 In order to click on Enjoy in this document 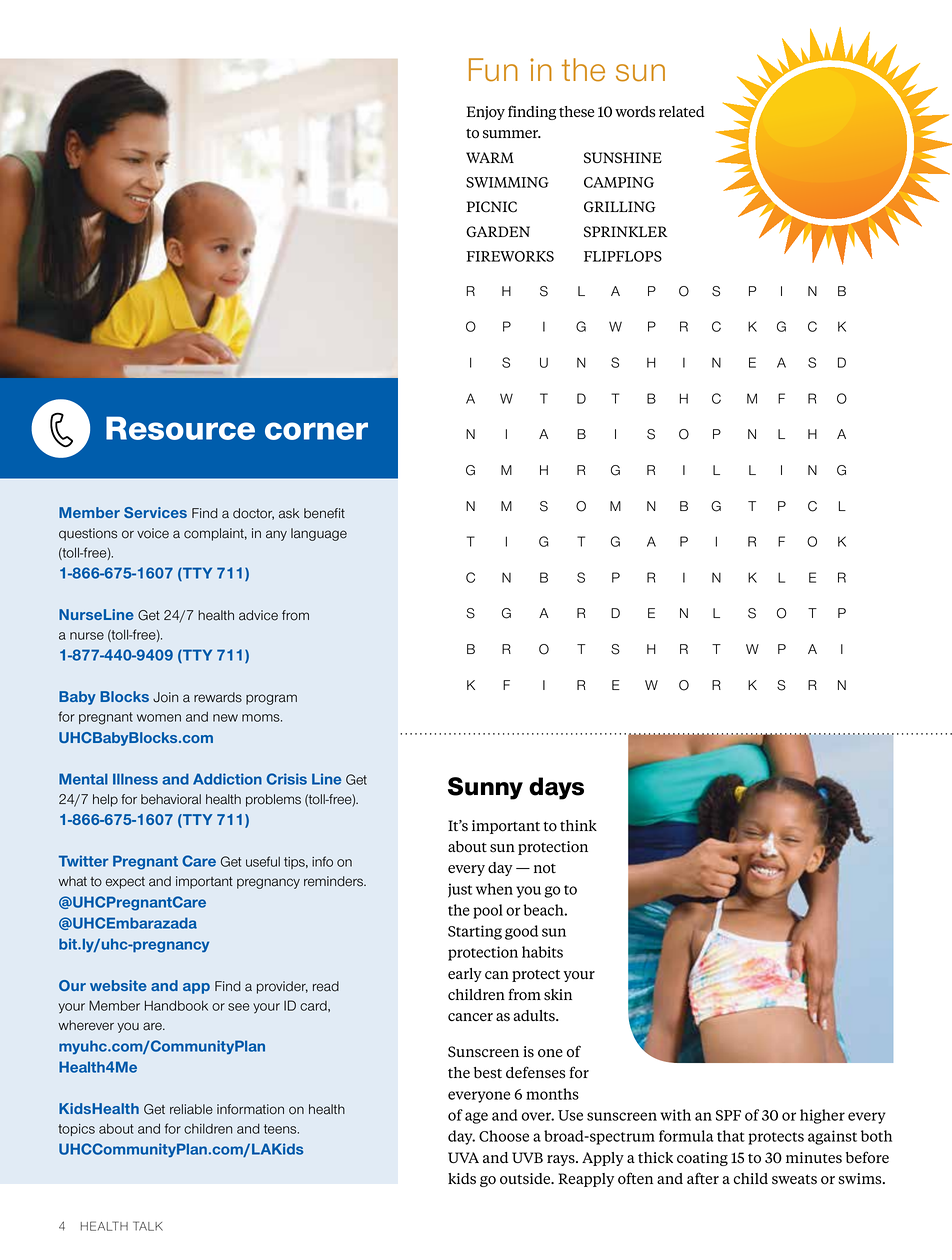, I will do `click(486, 113)`.
